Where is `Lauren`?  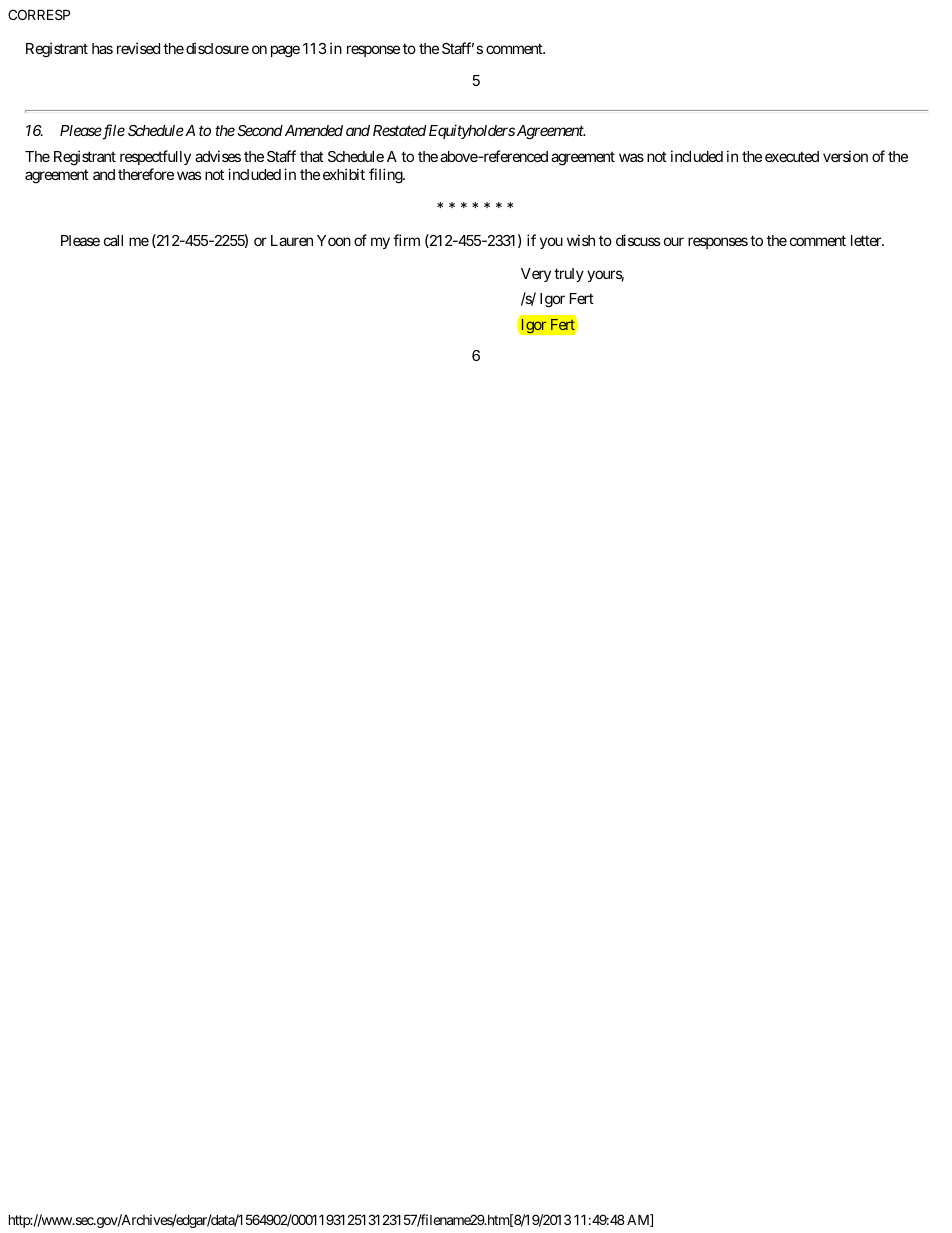
Lauren is located at coordinates (292, 240).
